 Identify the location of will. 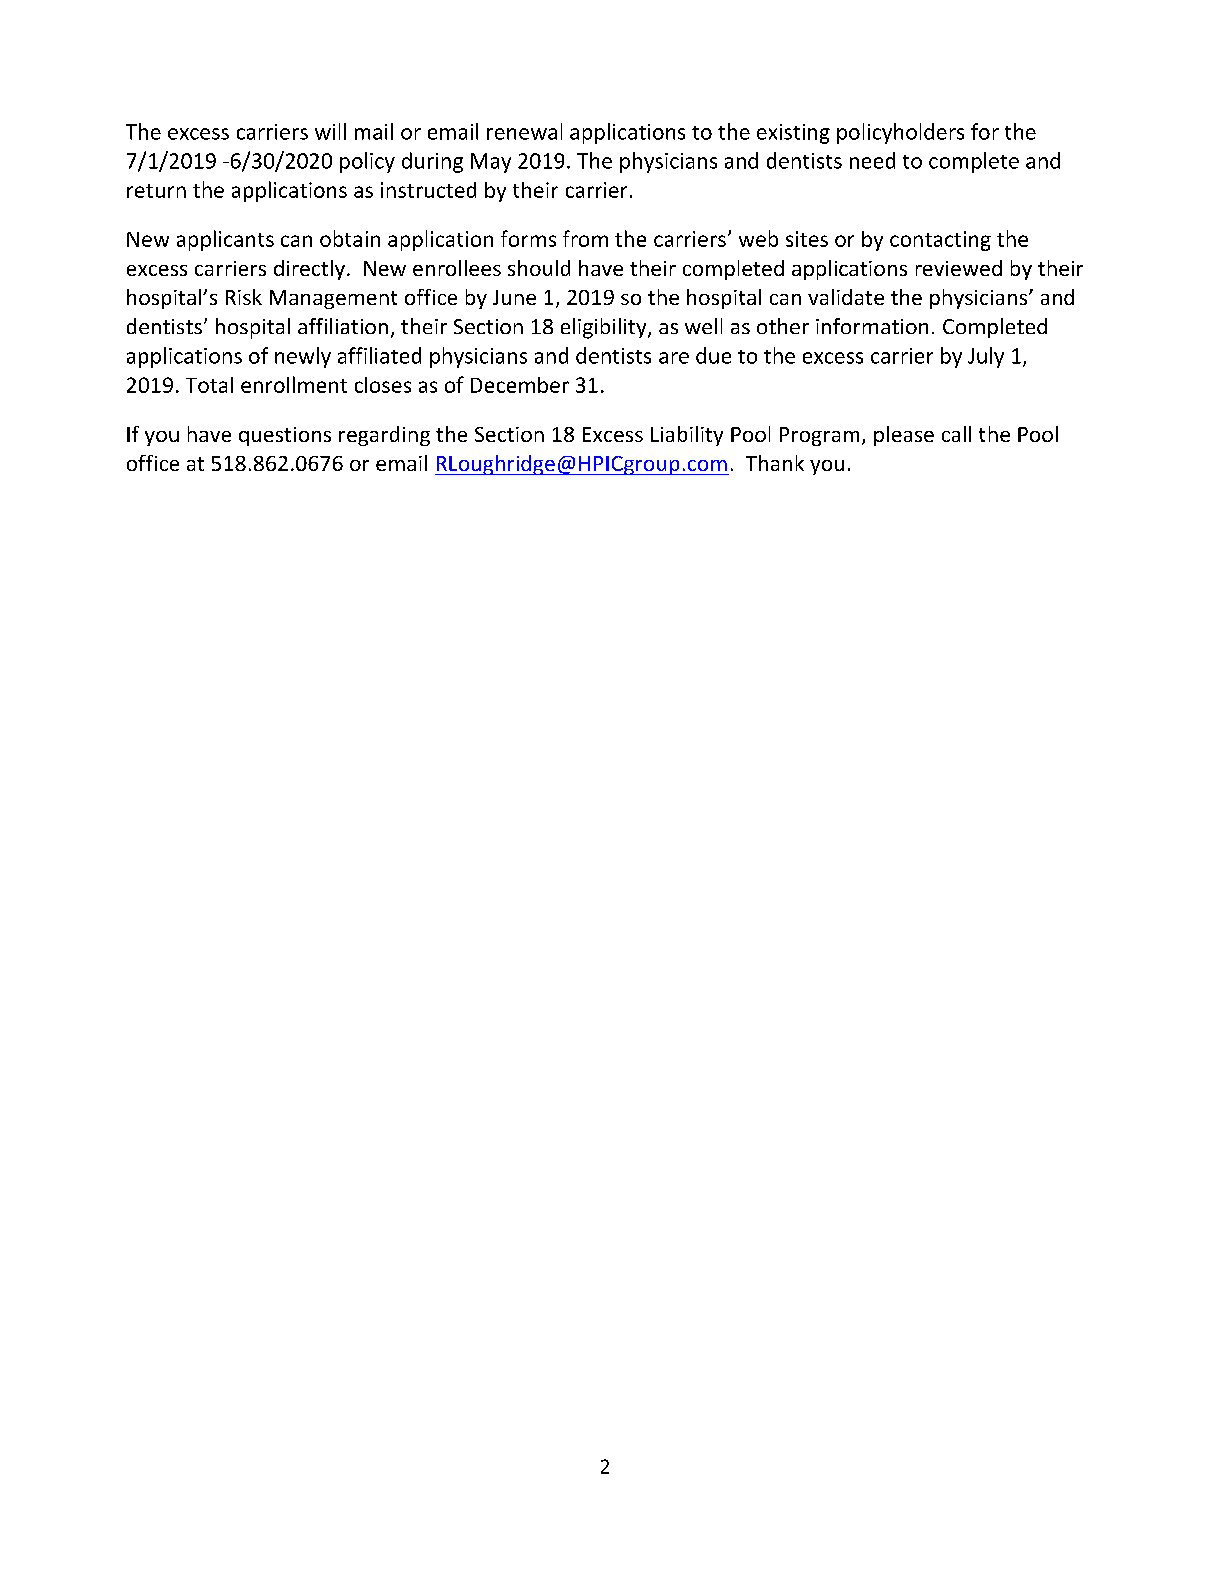
(330, 131).
